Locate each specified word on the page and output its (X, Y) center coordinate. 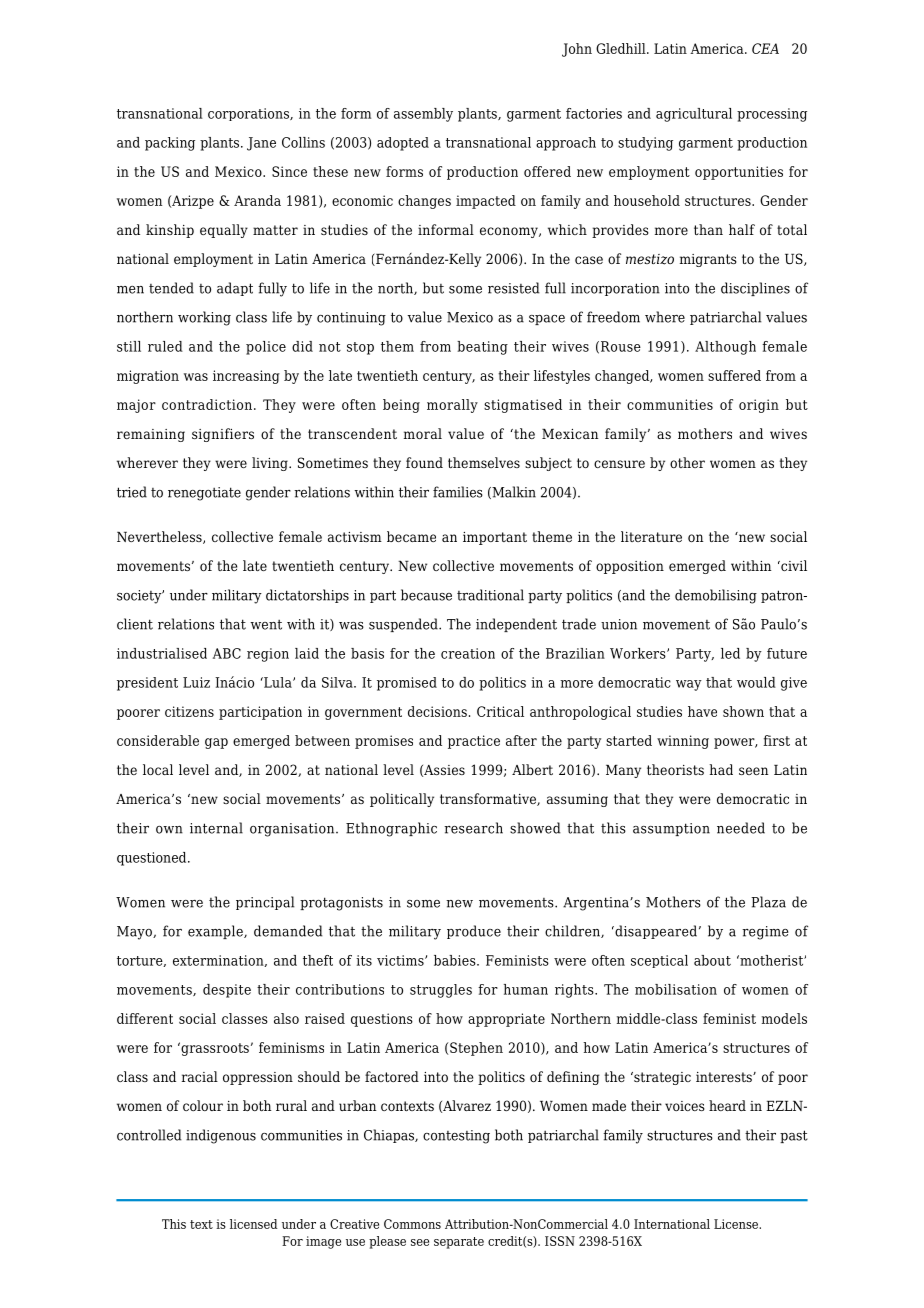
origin (759, 406)
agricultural (694, 115)
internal (216, 828)
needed (741, 828)
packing (170, 144)
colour (203, 1105)
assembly (423, 115)
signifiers (223, 435)
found (424, 462)
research (473, 828)
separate (459, 1243)
